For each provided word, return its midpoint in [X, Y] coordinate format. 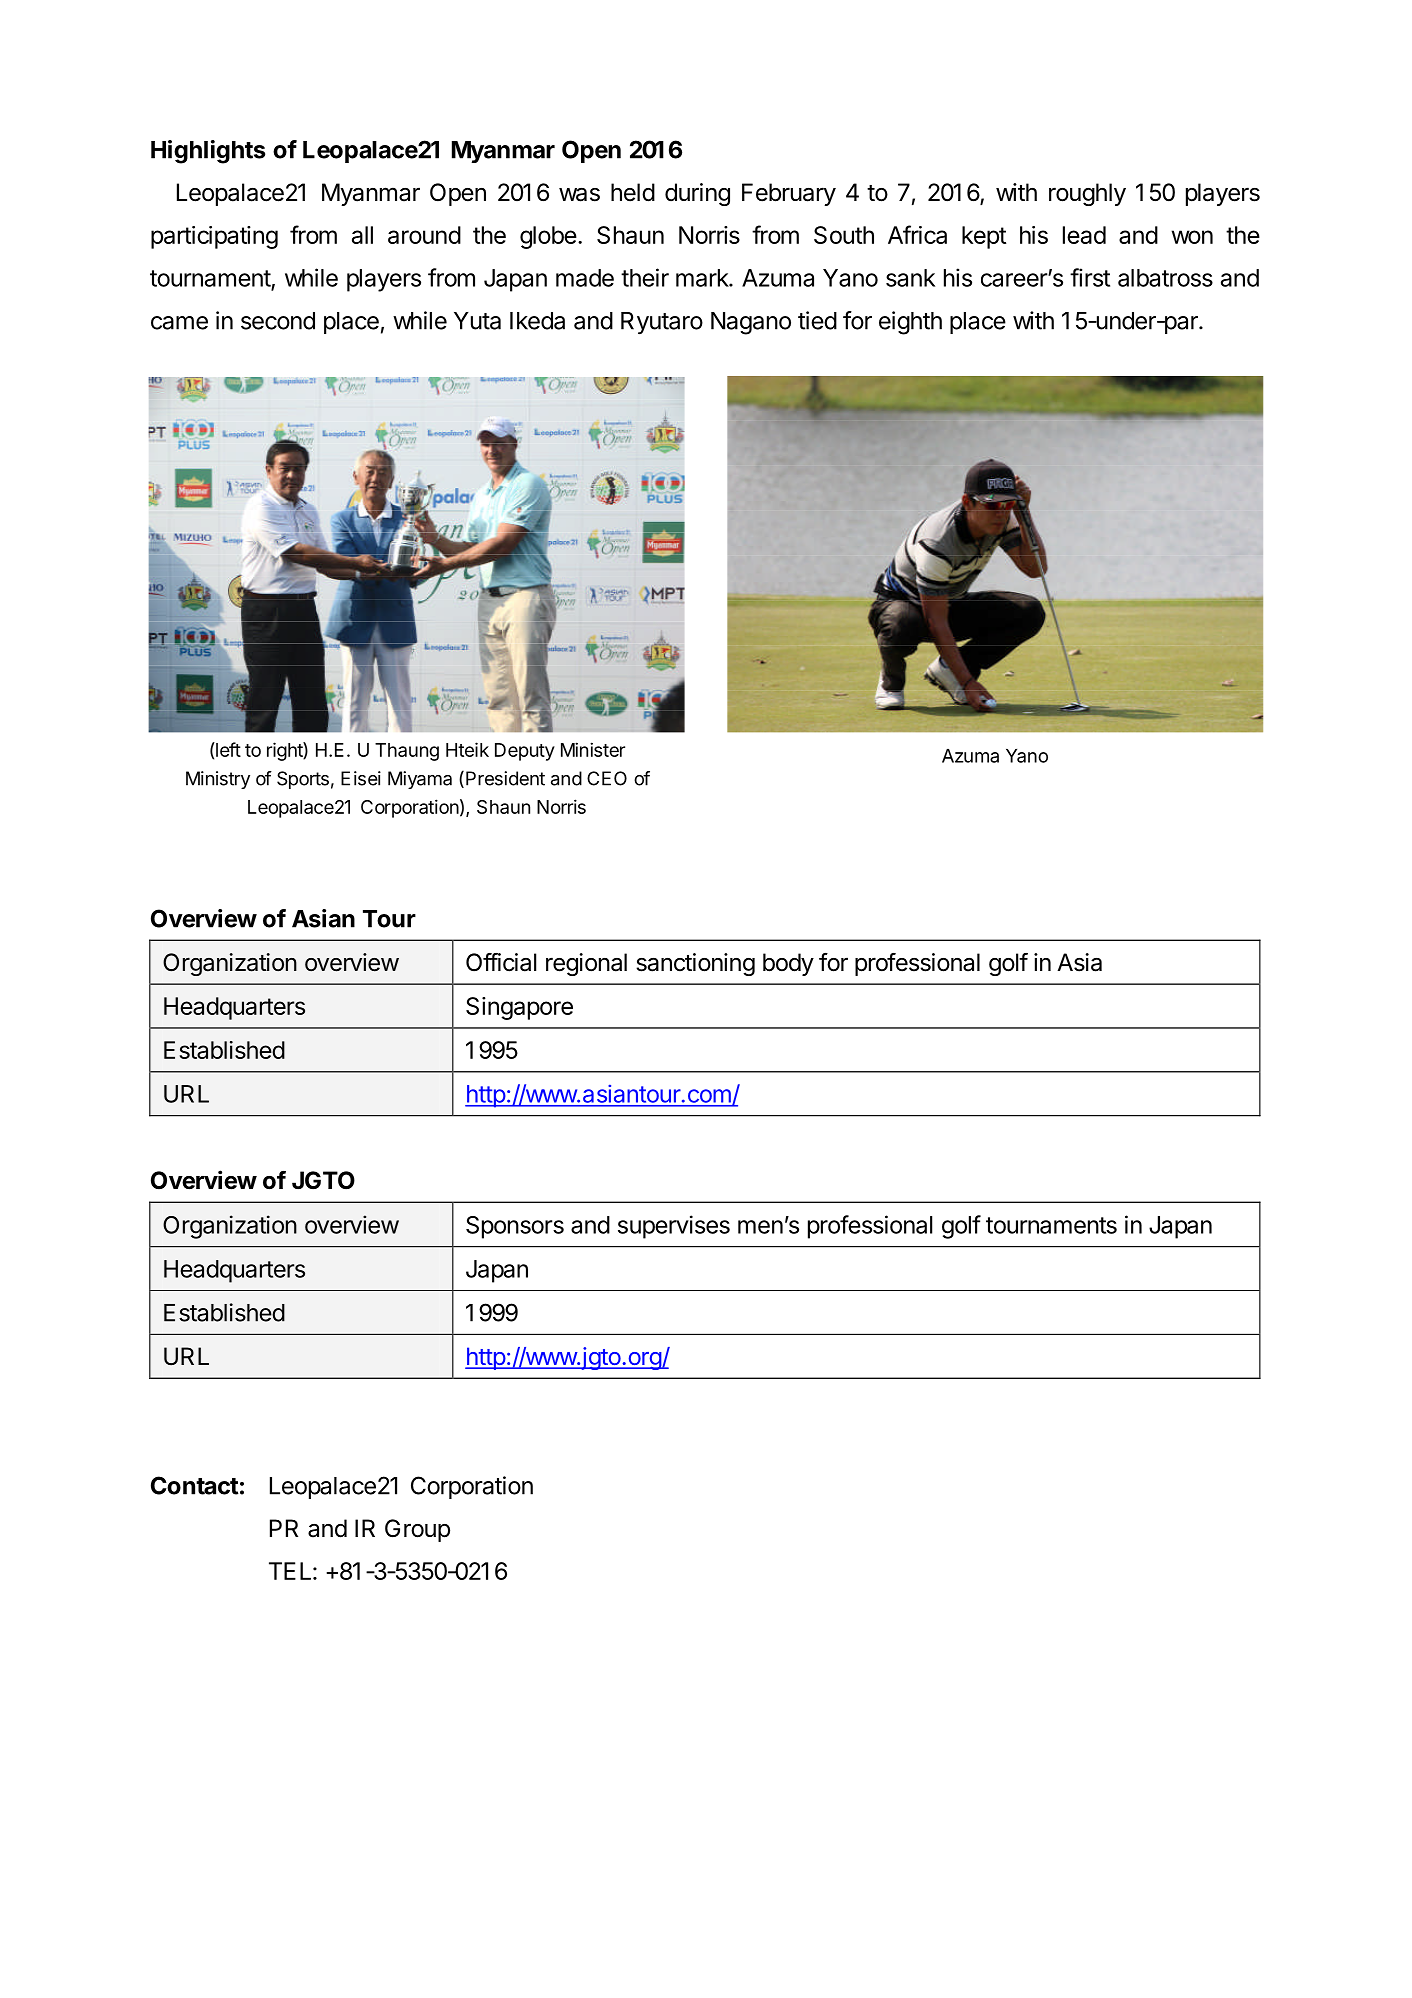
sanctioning [695, 964]
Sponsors [515, 1227]
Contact [195, 1485]
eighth [910, 323]
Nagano [751, 323]
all [362, 235]
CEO [607, 778]
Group [417, 1530]
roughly [1087, 194]
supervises [674, 1227]
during [697, 194]
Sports [303, 780]
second [278, 321]
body [788, 964]
